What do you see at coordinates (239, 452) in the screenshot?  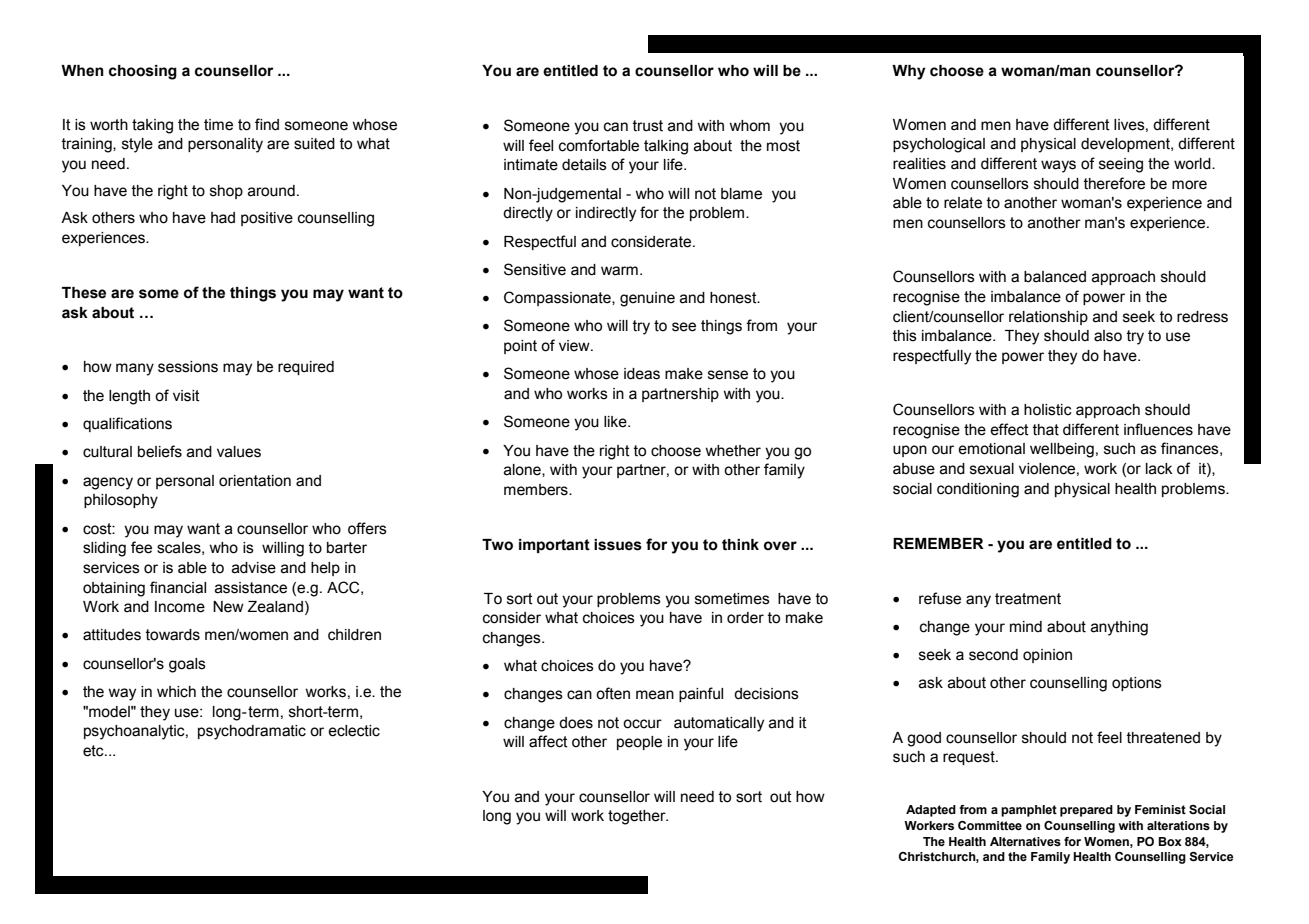 I see `values` at bounding box center [239, 452].
